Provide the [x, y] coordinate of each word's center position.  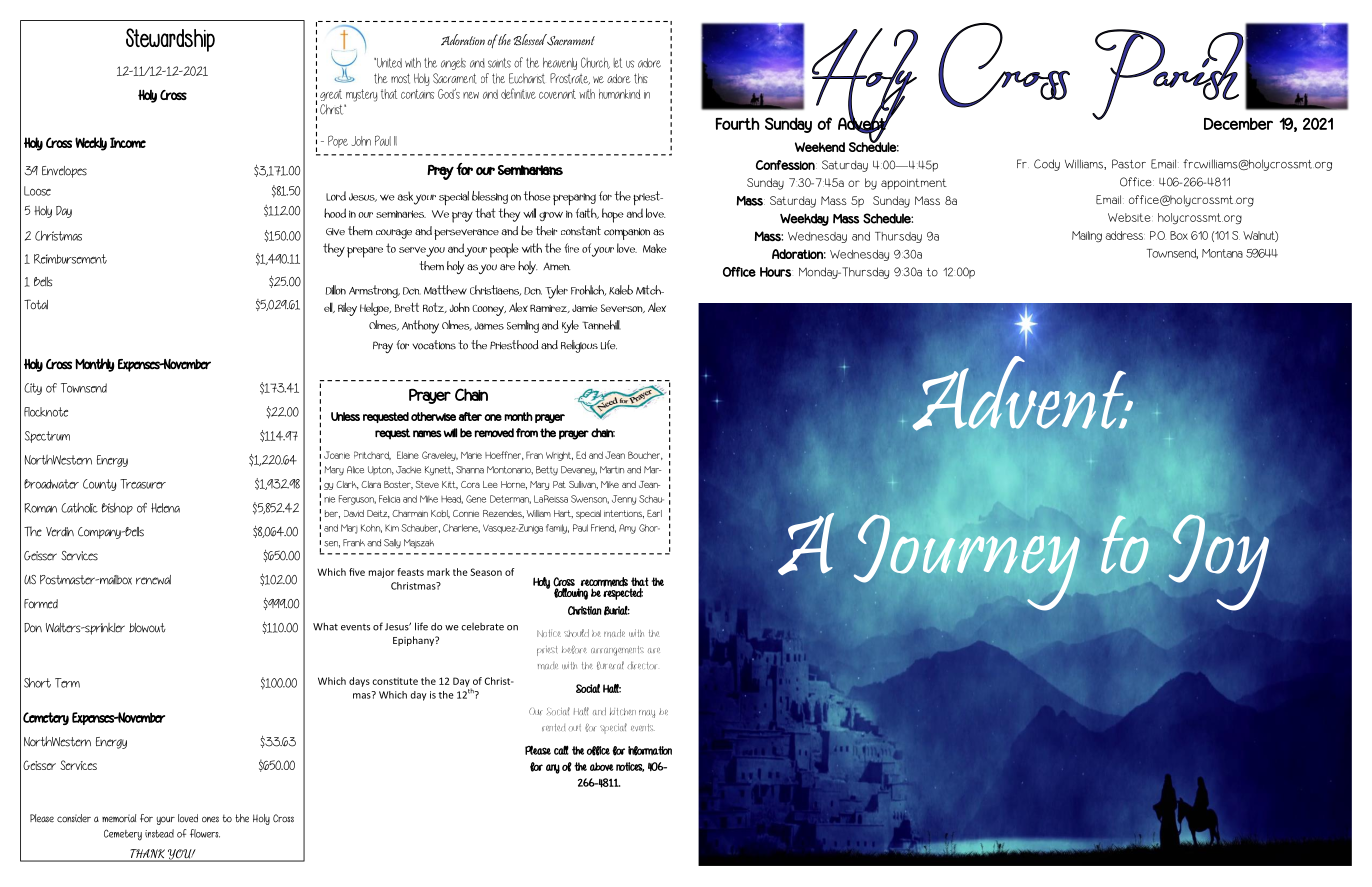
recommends [604, 583]
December [1238, 124]
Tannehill [601, 325]
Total [36, 304]
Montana [1222, 253]
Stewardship [170, 40]
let [617, 63]
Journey [967, 562]
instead [159, 833]
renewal [153, 580]
